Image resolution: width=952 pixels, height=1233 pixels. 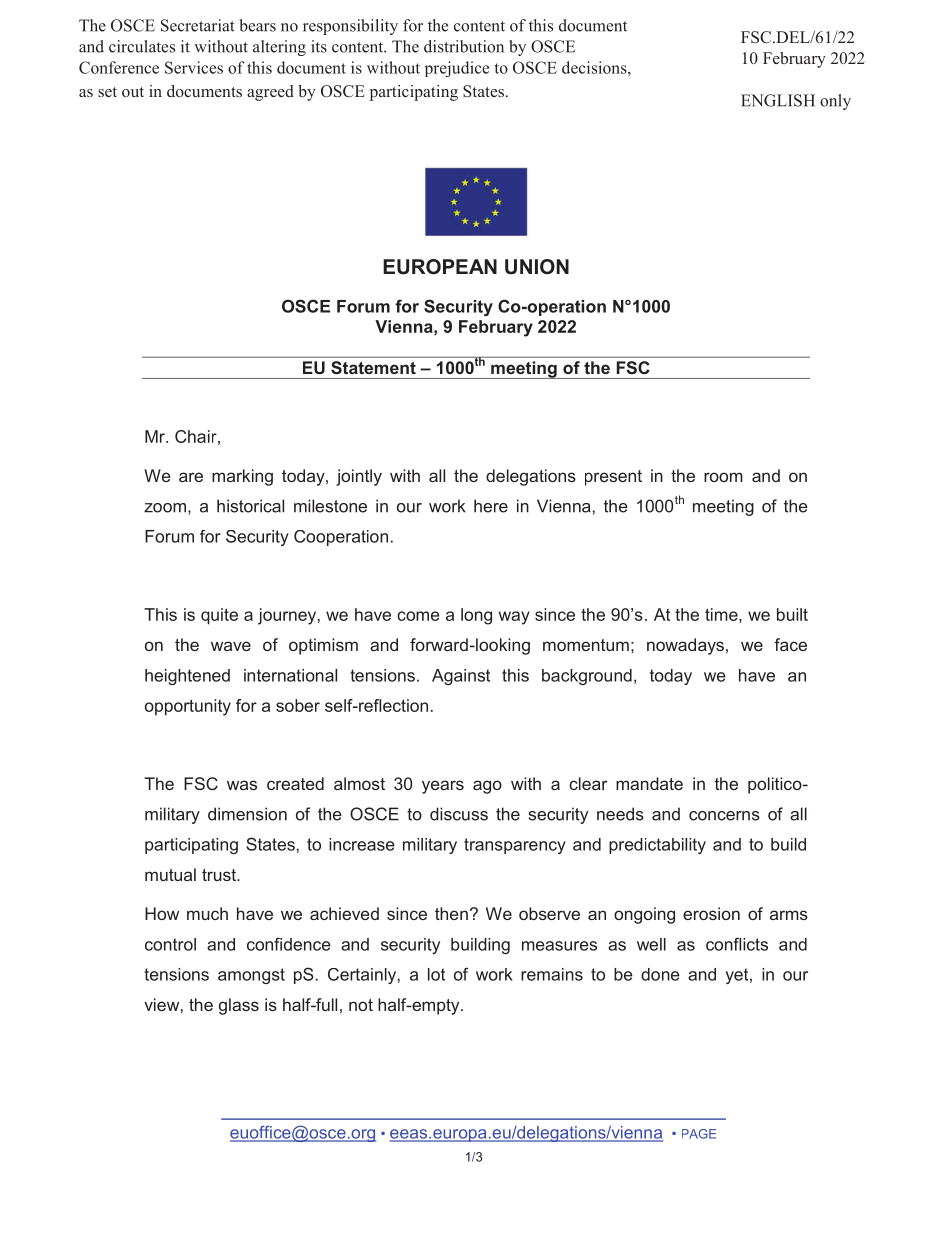 What do you see at coordinates (476, 616) in the page?
I see `long` at bounding box center [476, 616].
